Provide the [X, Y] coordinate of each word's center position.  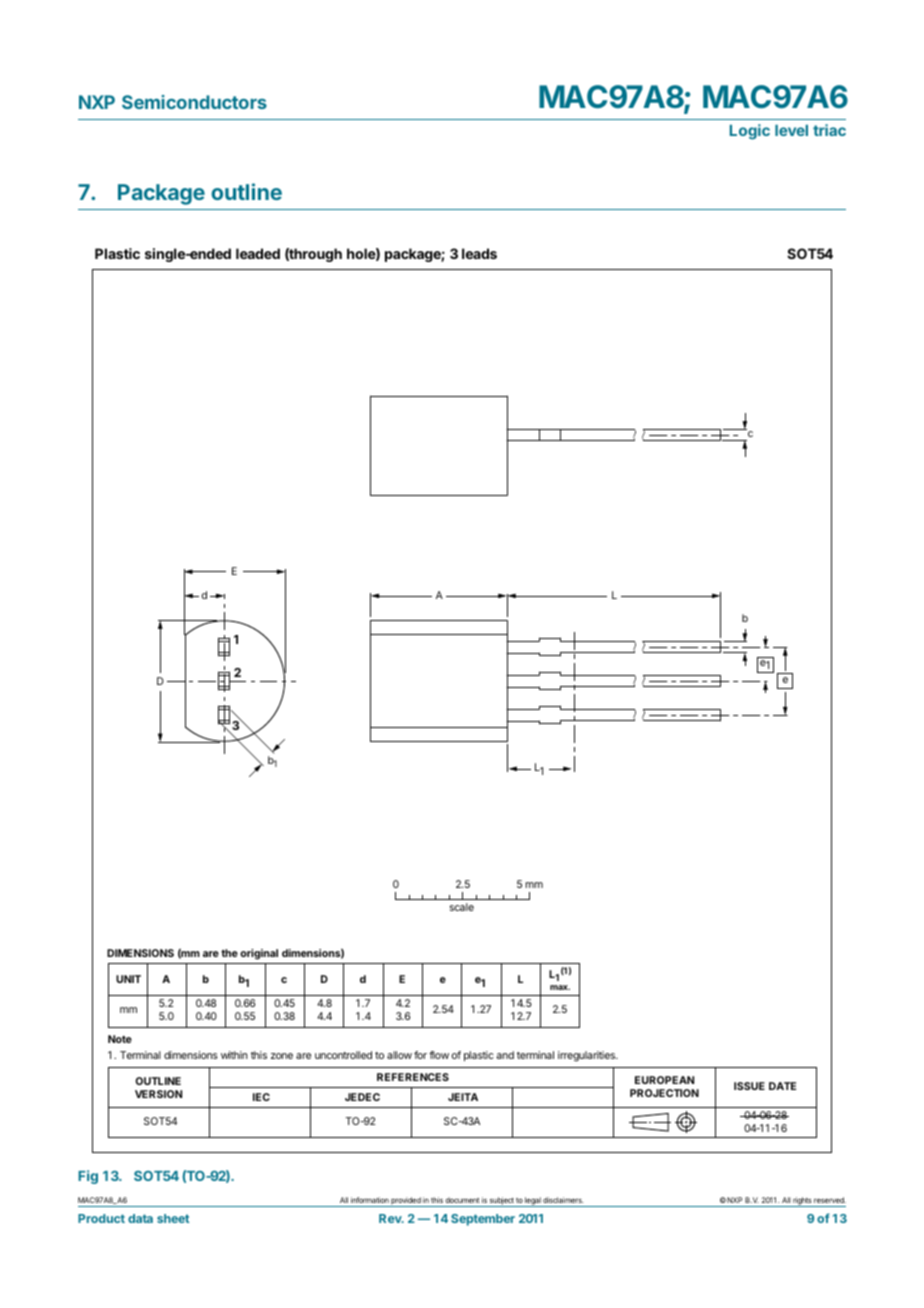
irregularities [588, 1056]
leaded [258, 253]
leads [479, 253]
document [462, 1200]
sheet [173, 1218]
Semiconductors [194, 102]
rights [802, 1202]
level [791, 130]
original [259, 954]
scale [462, 907]
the [229, 953]
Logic [750, 132]
